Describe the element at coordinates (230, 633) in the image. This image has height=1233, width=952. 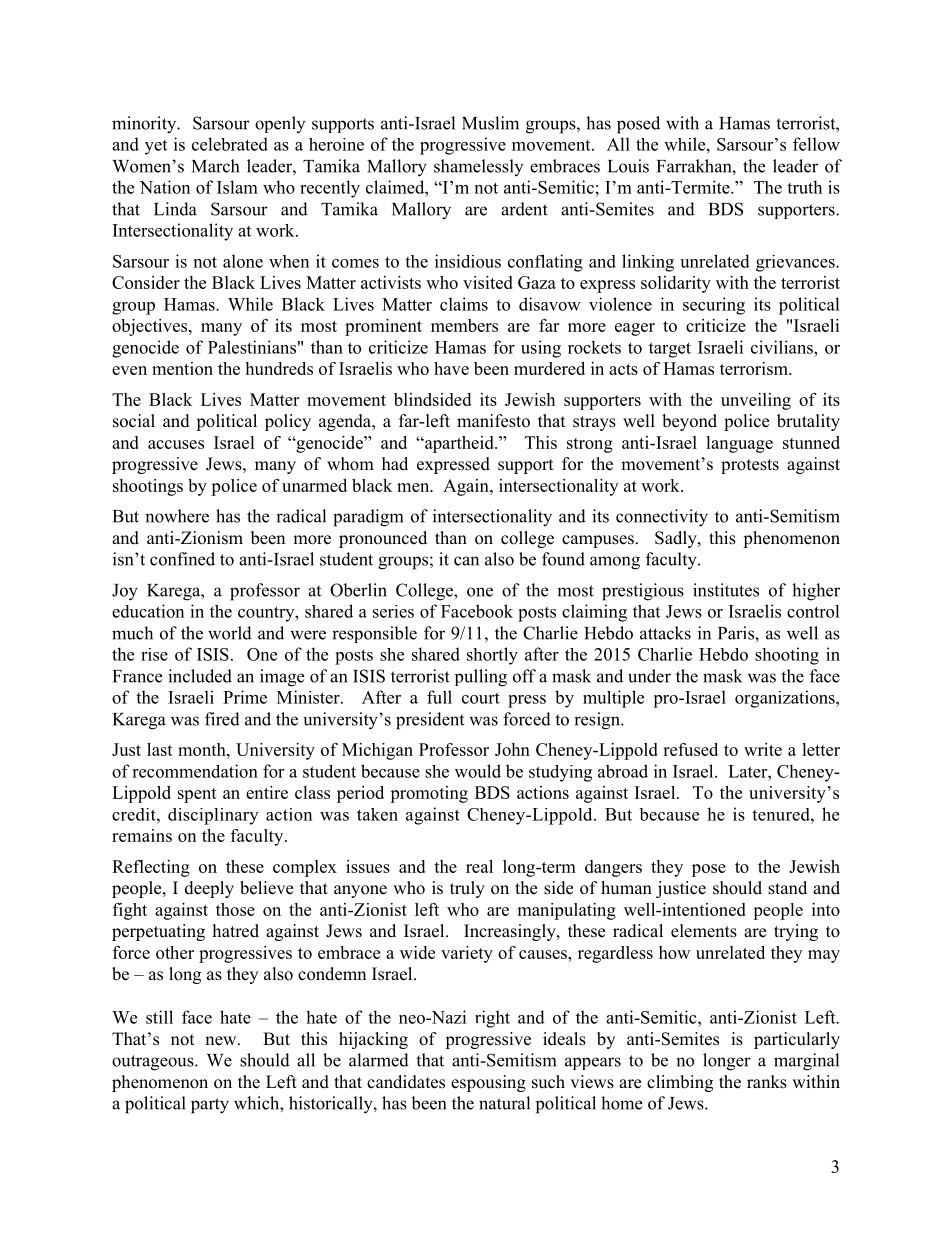
I see `world` at that location.
